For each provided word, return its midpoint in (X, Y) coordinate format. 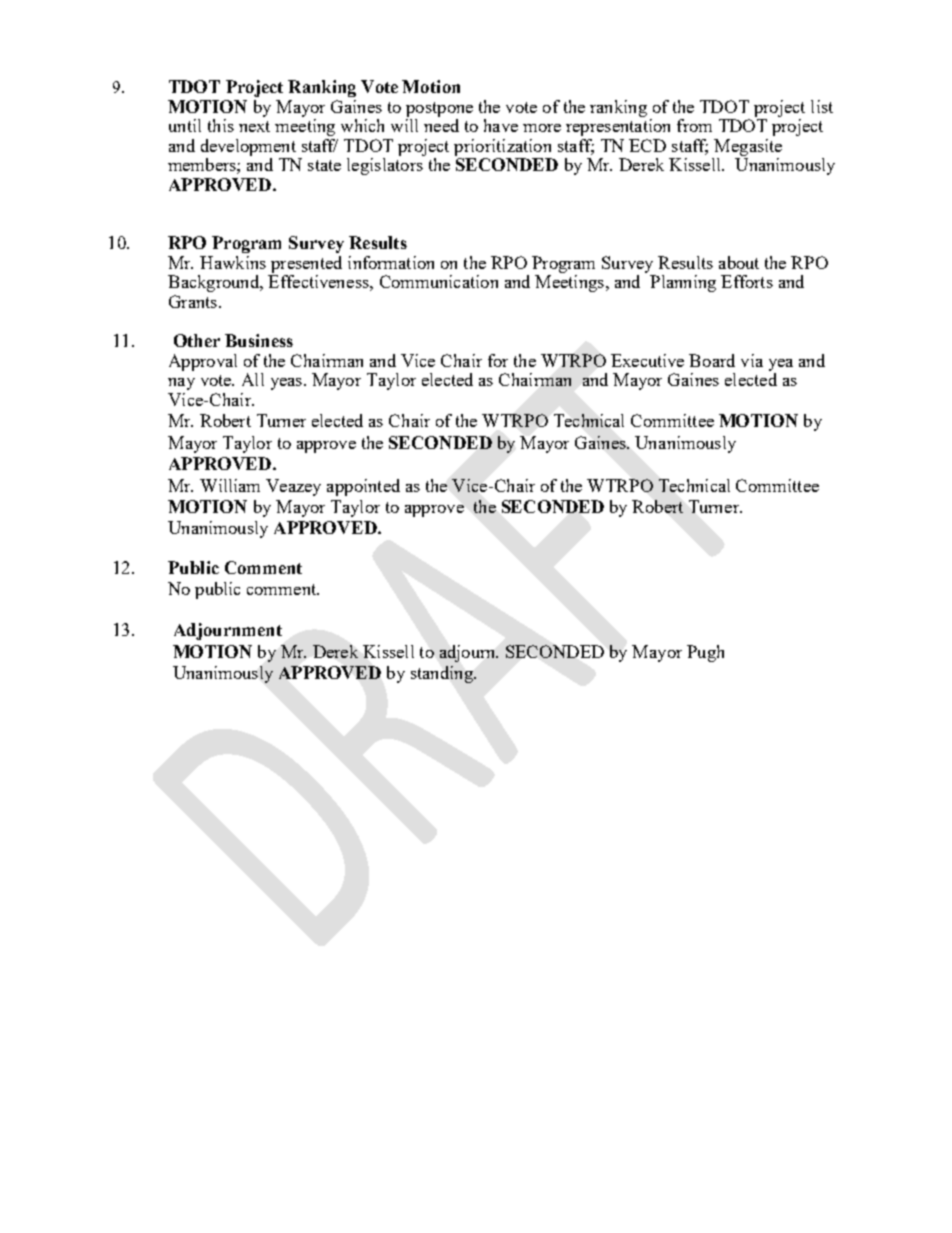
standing (443, 674)
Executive (647, 360)
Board (712, 360)
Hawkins (233, 262)
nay (181, 384)
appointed (363, 487)
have (501, 125)
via (752, 360)
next (254, 126)
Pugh (705, 653)
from (694, 125)
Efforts (747, 281)
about (739, 262)
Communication (439, 281)
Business (259, 340)
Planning (683, 283)
